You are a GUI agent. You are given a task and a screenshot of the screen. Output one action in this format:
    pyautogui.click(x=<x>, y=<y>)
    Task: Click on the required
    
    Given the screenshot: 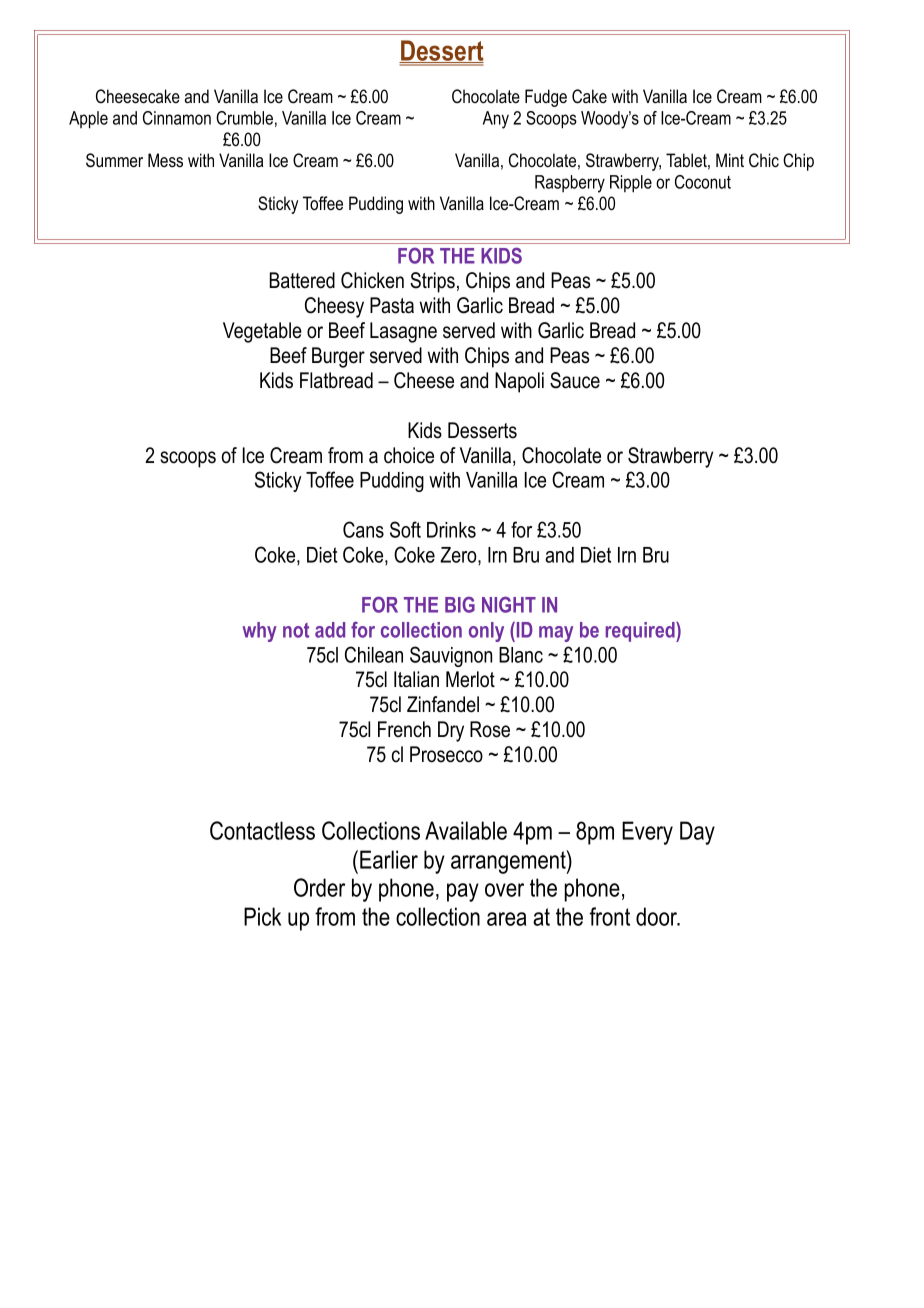 What is the action you would take?
    pyautogui.click(x=641, y=632)
